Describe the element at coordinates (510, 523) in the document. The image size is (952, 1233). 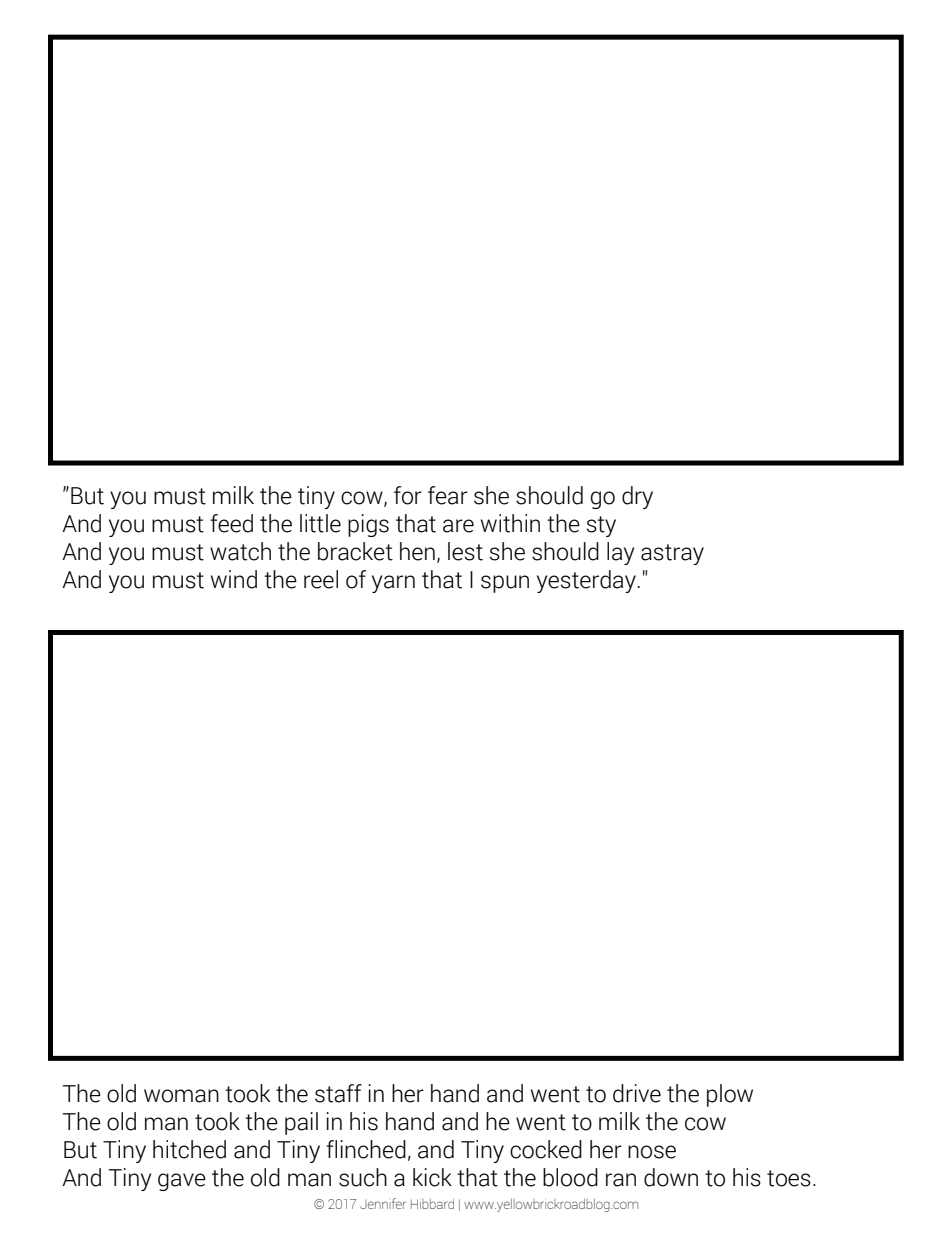
I see `within` at that location.
